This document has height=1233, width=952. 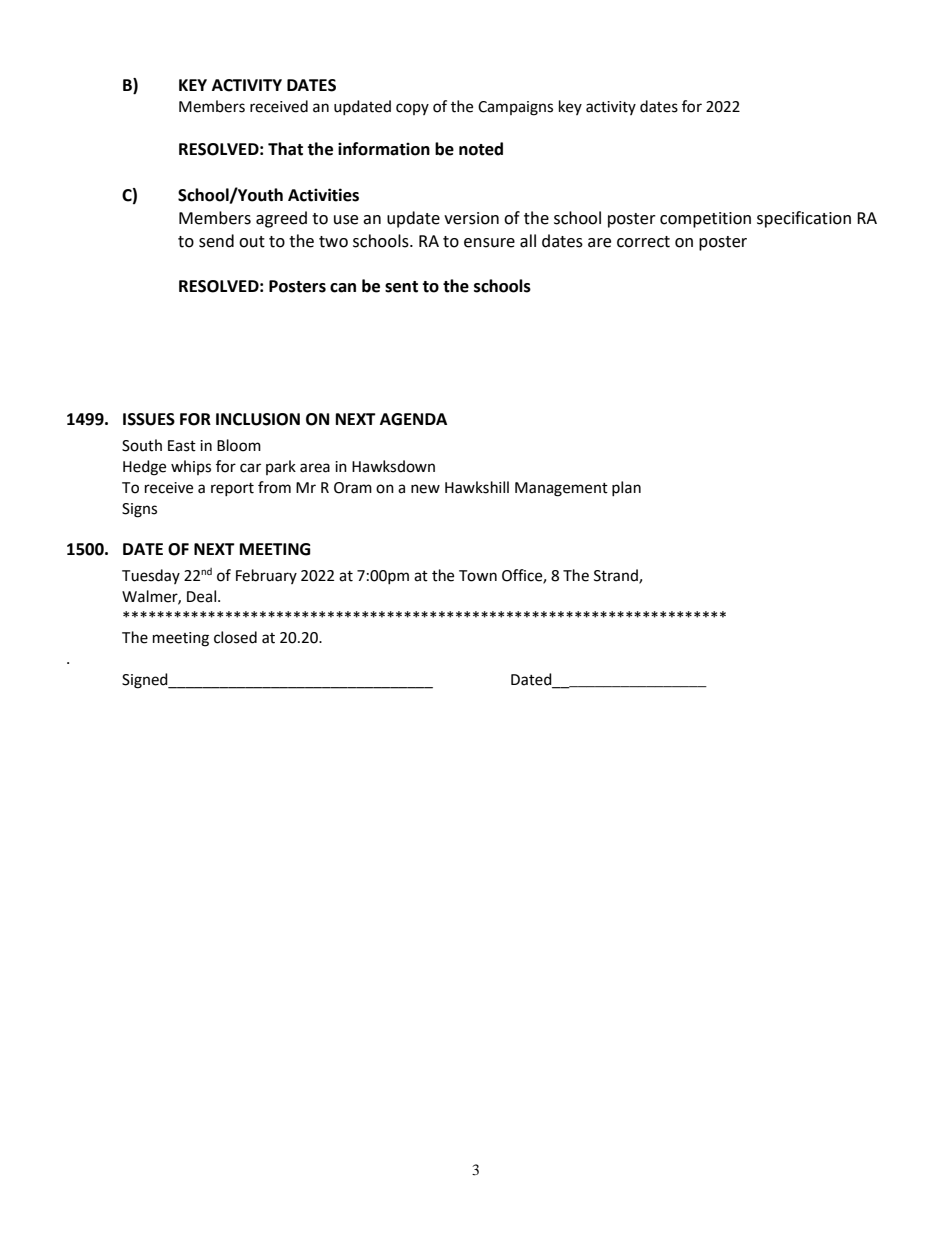 What do you see at coordinates (626, 488) in the document?
I see `plan` at bounding box center [626, 488].
